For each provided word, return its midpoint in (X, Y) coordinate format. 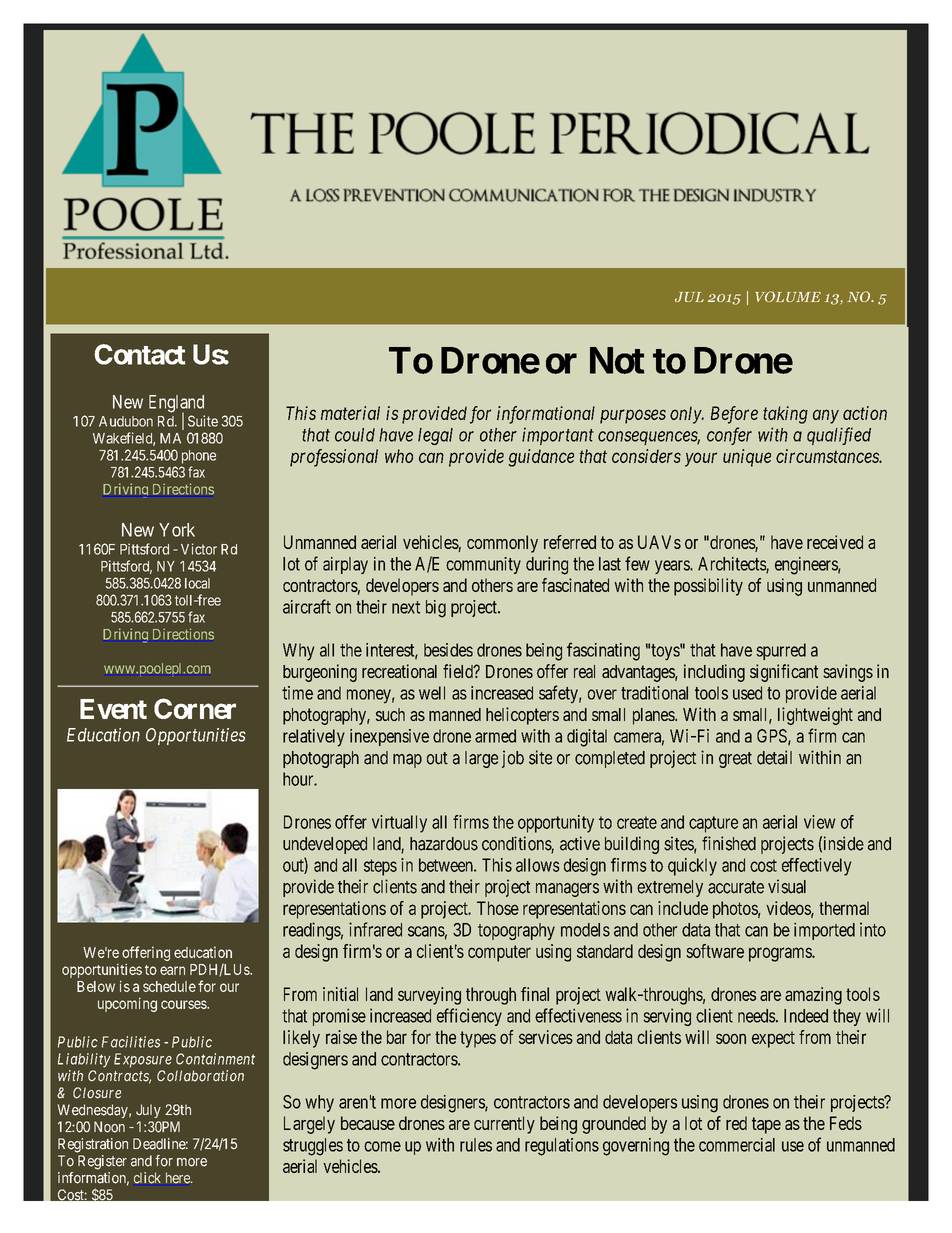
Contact (140, 354)
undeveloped (325, 845)
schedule (169, 986)
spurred (781, 651)
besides (448, 650)
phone (199, 457)
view (819, 822)
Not (617, 360)
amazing (813, 996)
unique (747, 458)
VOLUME (788, 296)
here (179, 1178)
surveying (429, 996)
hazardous (444, 844)
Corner (195, 708)
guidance (541, 458)
